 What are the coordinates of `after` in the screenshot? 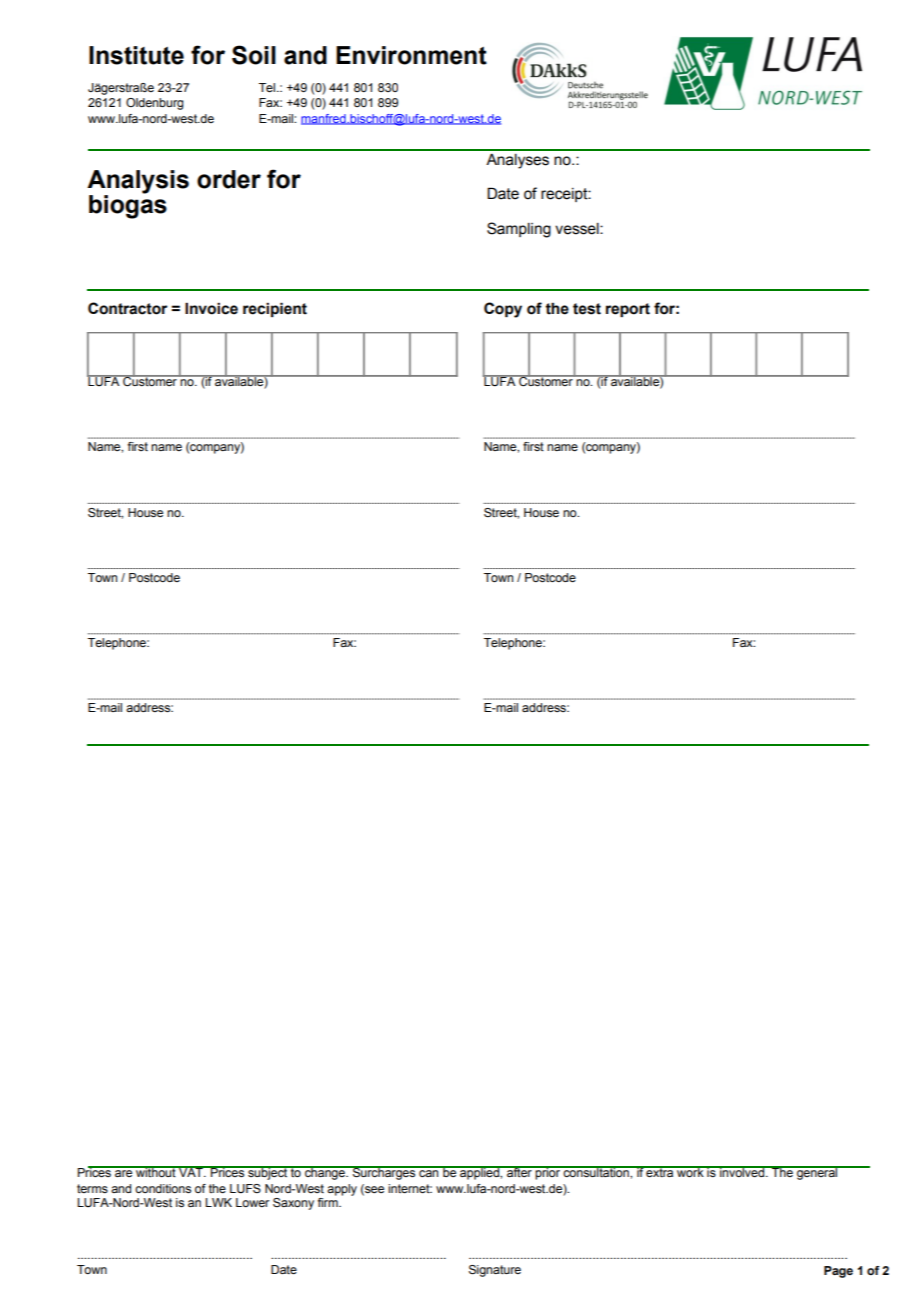 It's located at (519, 1171).
